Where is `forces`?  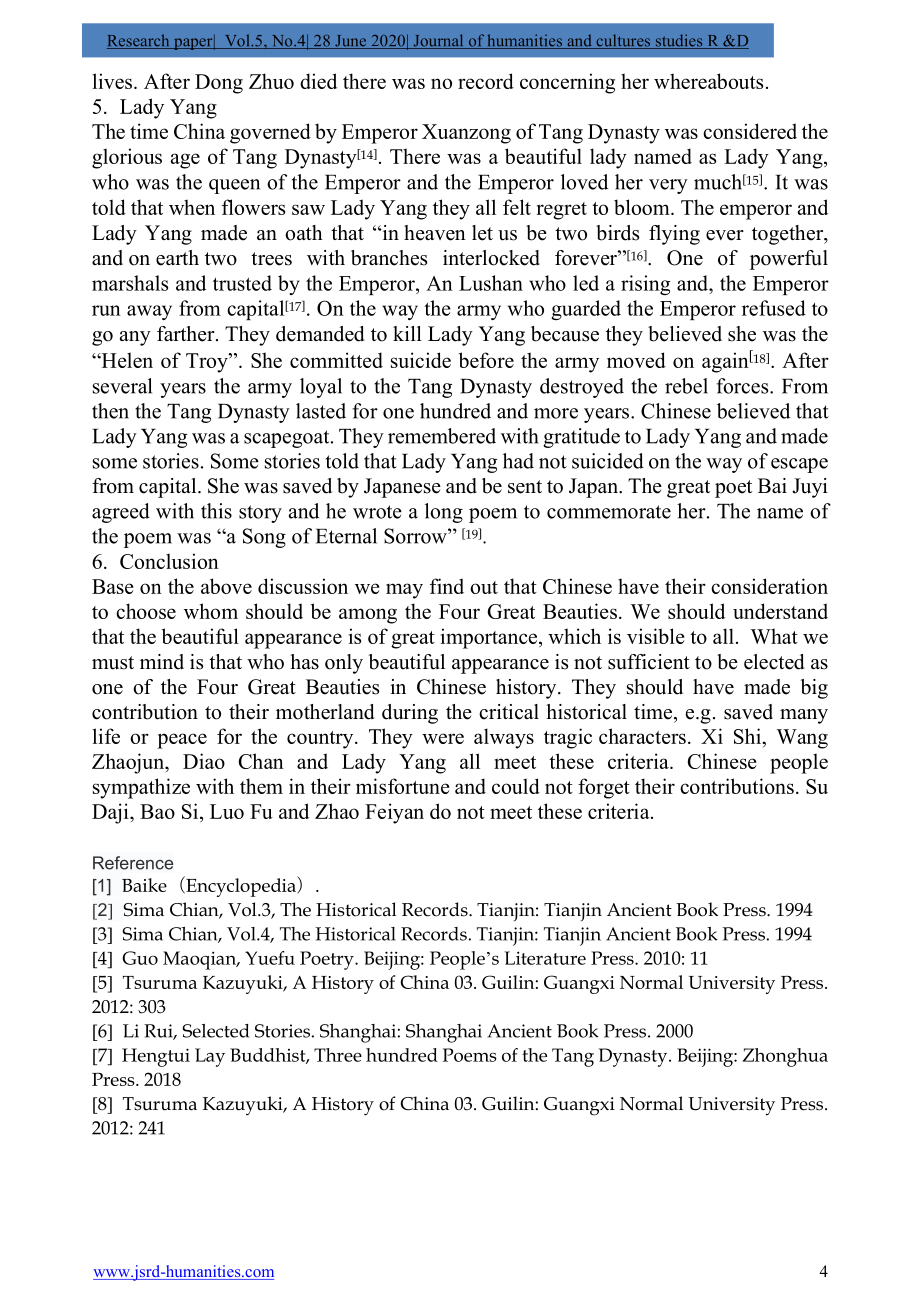
forces is located at coordinates (743, 386).
